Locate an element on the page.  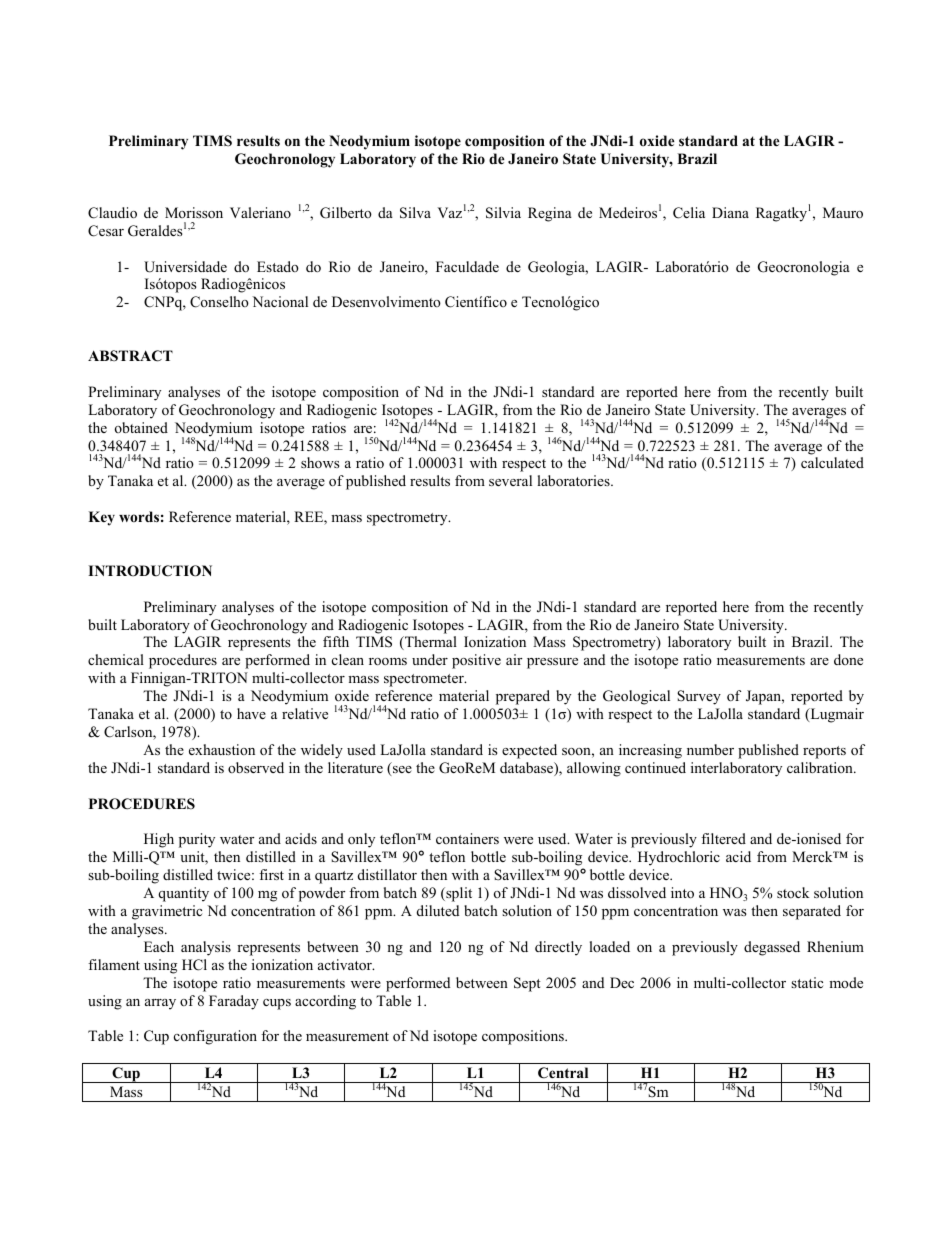
array is located at coordinates (160, 1004).
